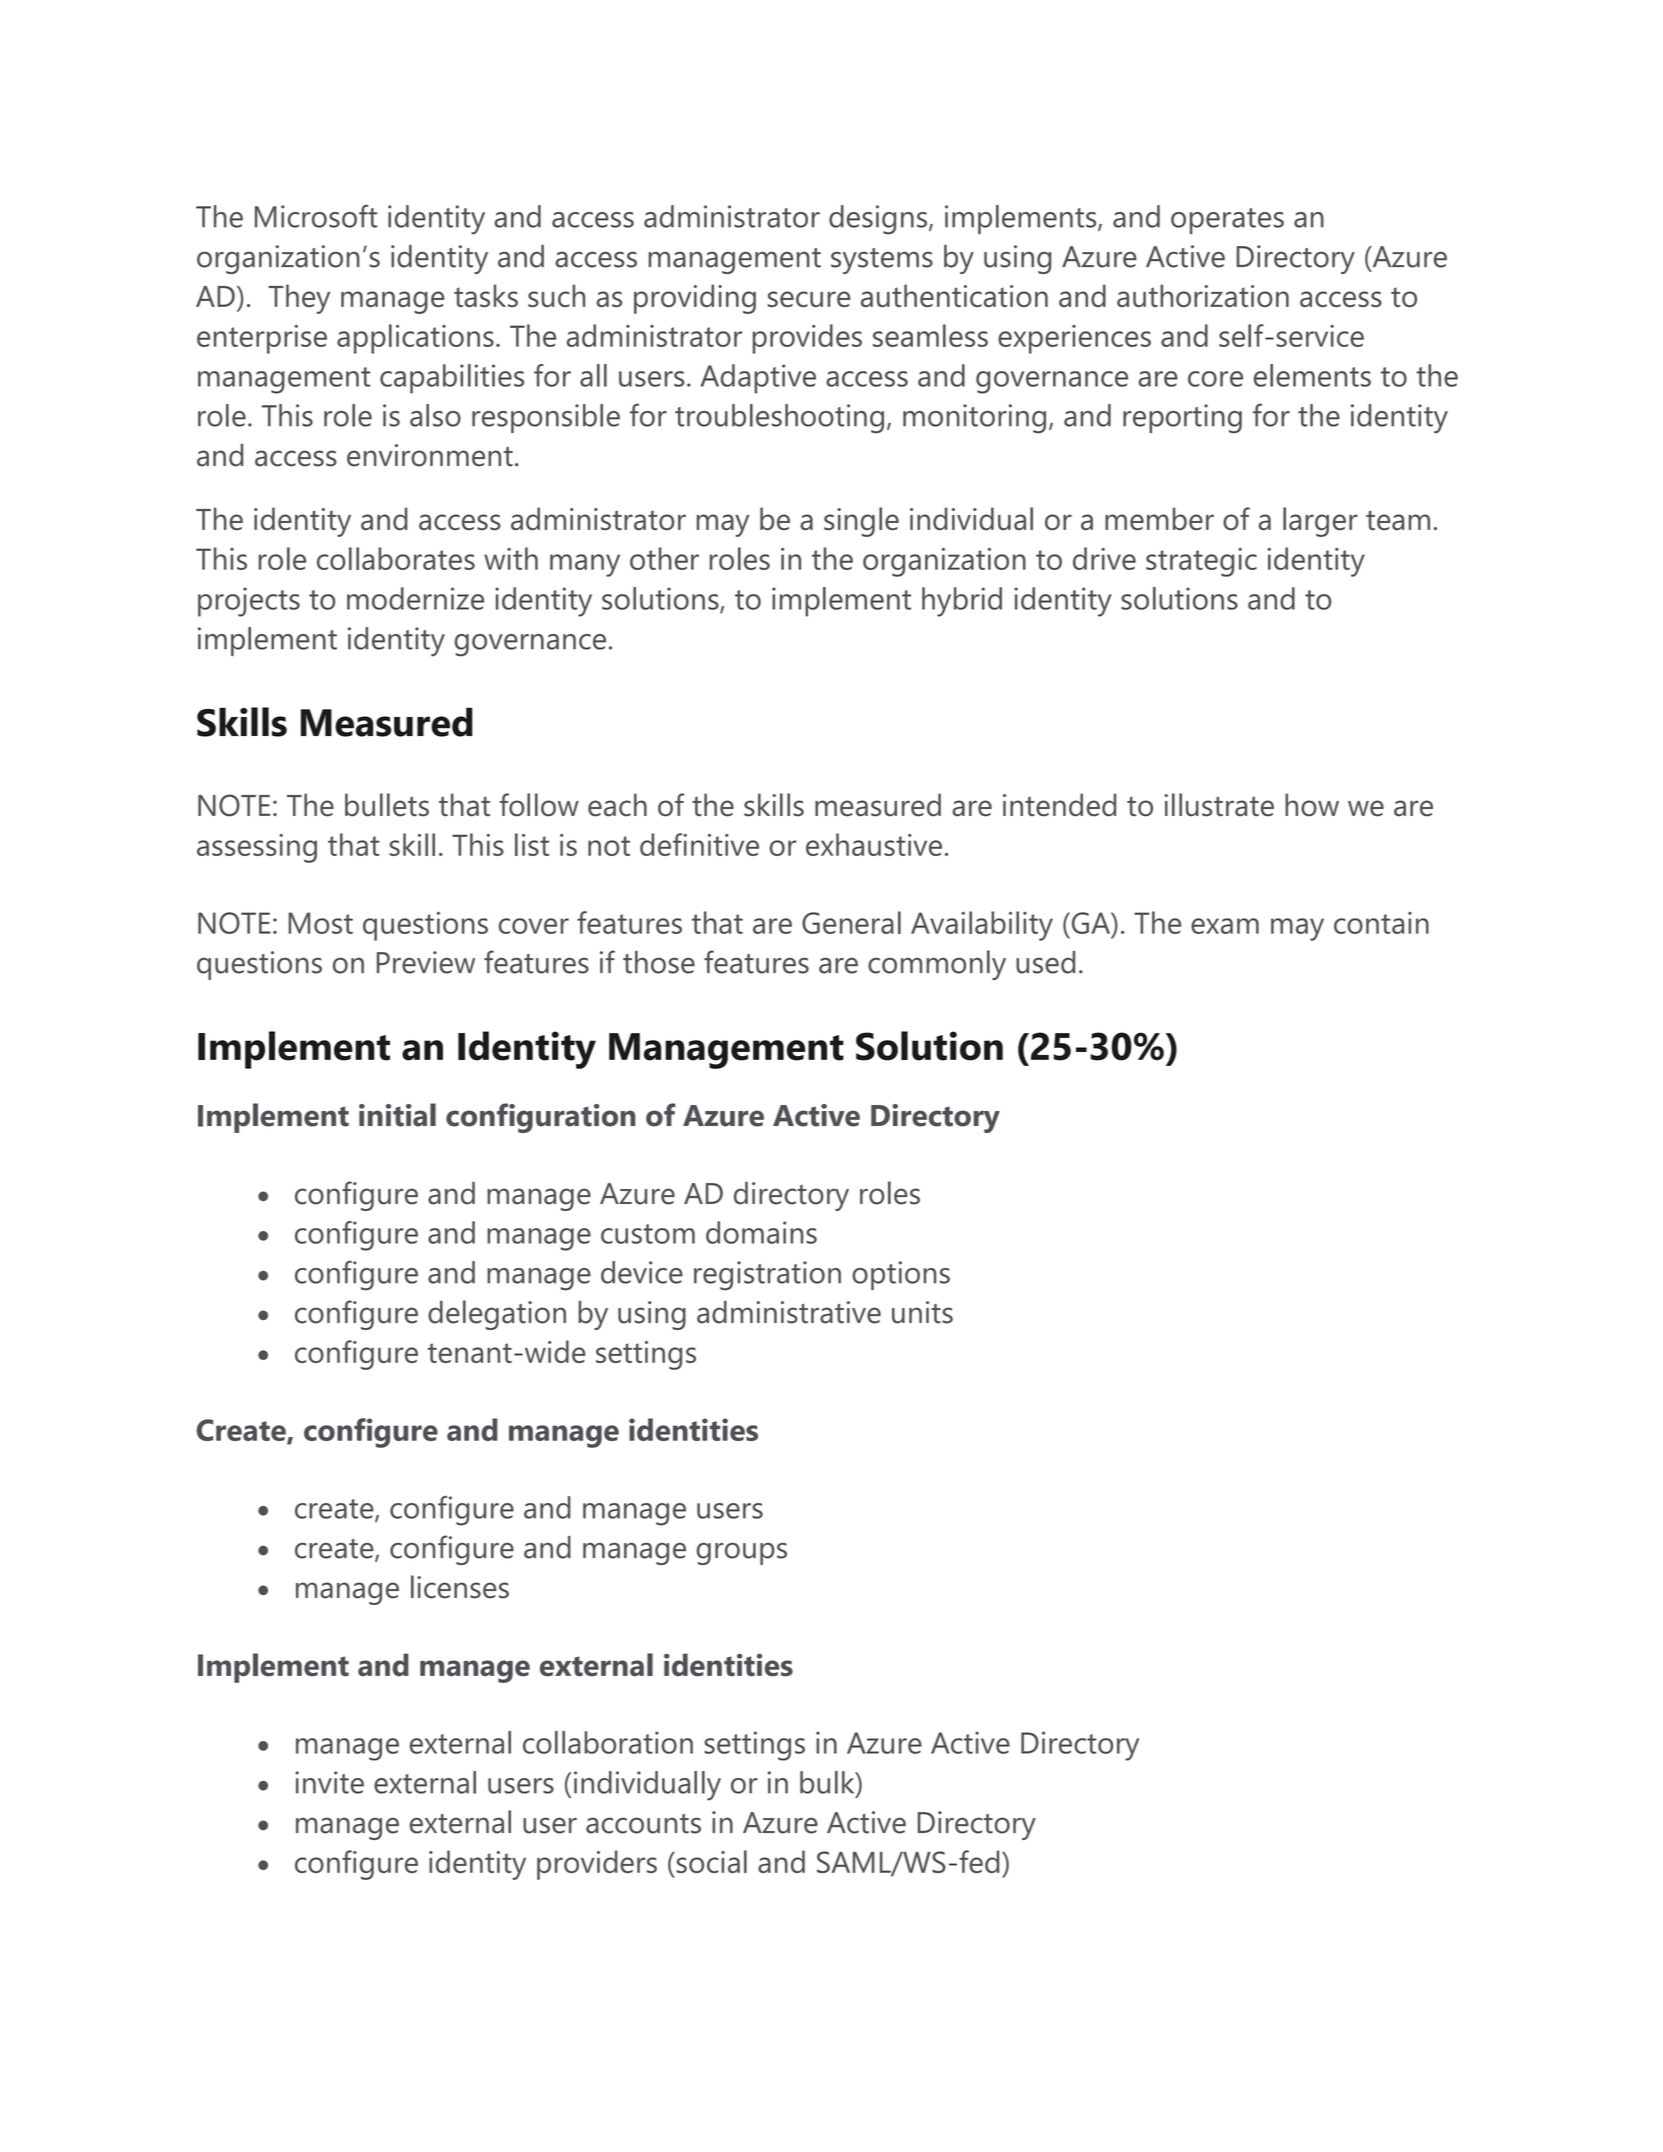 The width and height of the screenshot is (1663, 2152). Describe the element at coordinates (937, 965) in the screenshot. I see `commonly` at that location.
